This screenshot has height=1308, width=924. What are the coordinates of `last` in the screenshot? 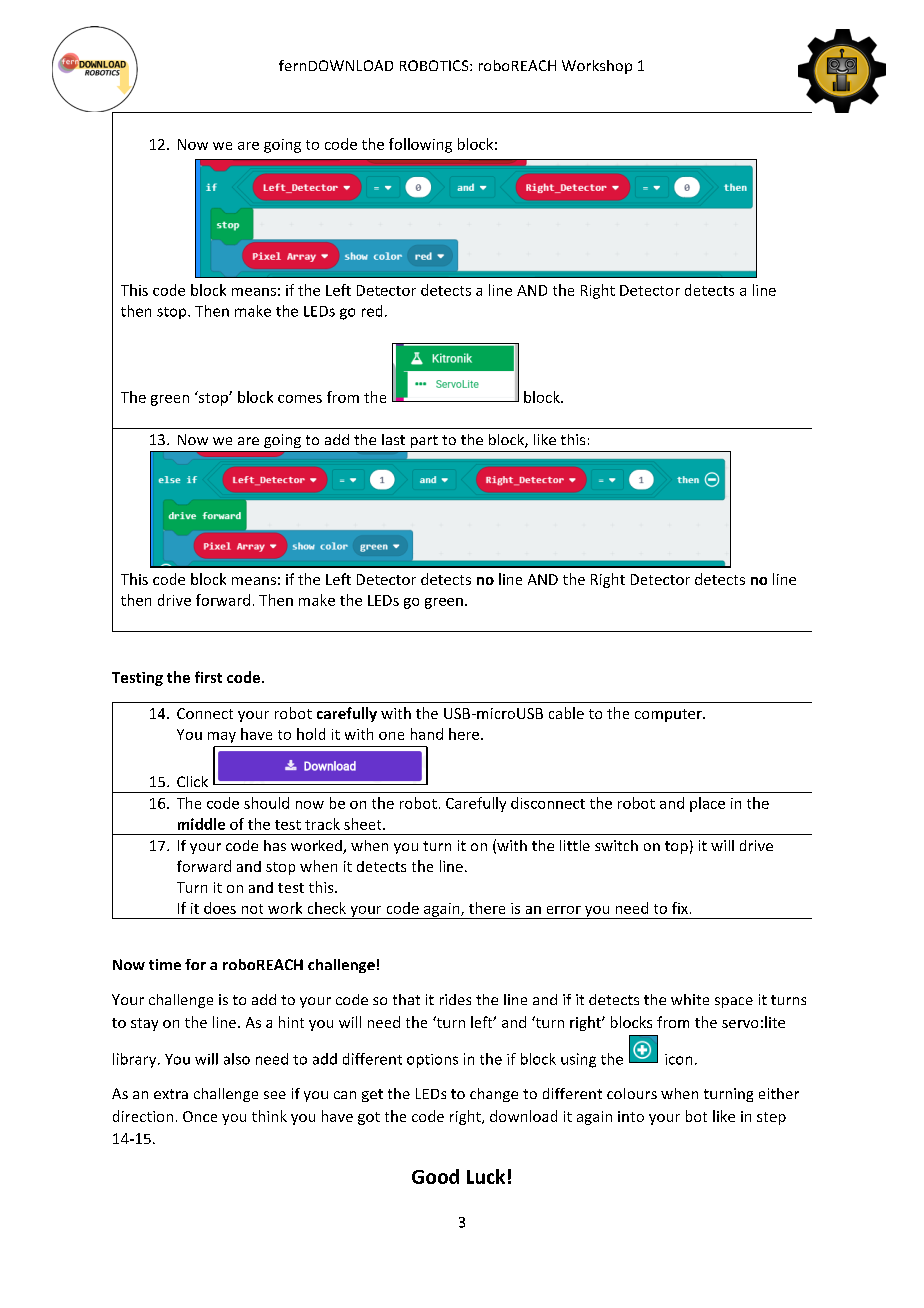 It's located at (393, 439).
